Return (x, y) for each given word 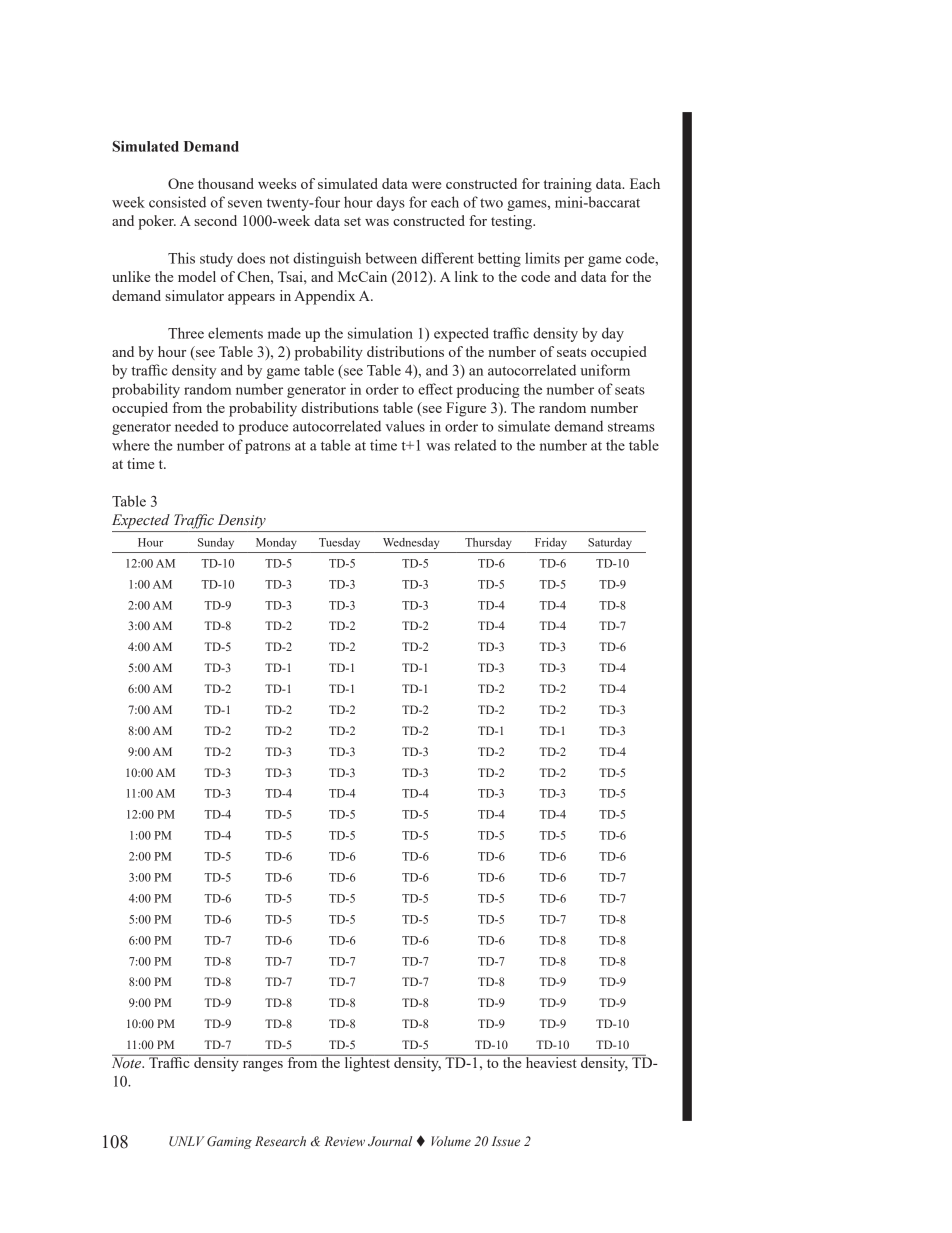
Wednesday (411, 543)
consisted (177, 202)
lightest (367, 1063)
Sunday (216, 543)
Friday (551, 543)
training (568, 185)
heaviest (551, 1061)
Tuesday (339, 543)
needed (197, 426)
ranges (263, 1066)
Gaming (229, 1142)
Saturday (610, 543)
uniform (605, 370)
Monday (276, 543)
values (405, 426)
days (391, 203)
